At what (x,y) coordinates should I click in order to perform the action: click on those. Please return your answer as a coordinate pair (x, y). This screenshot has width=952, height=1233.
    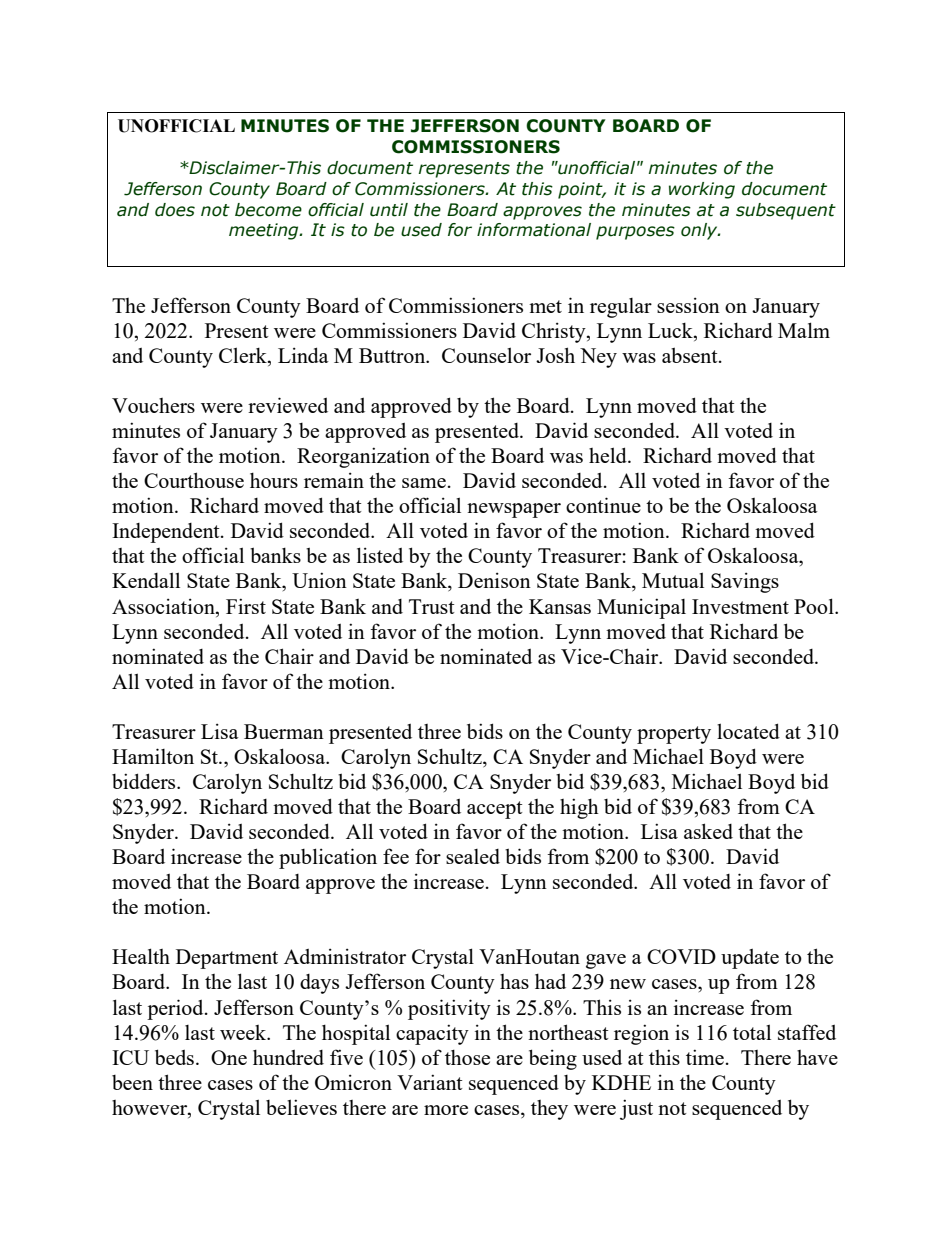
    Looking at the image, I should click on (467, 1057).
